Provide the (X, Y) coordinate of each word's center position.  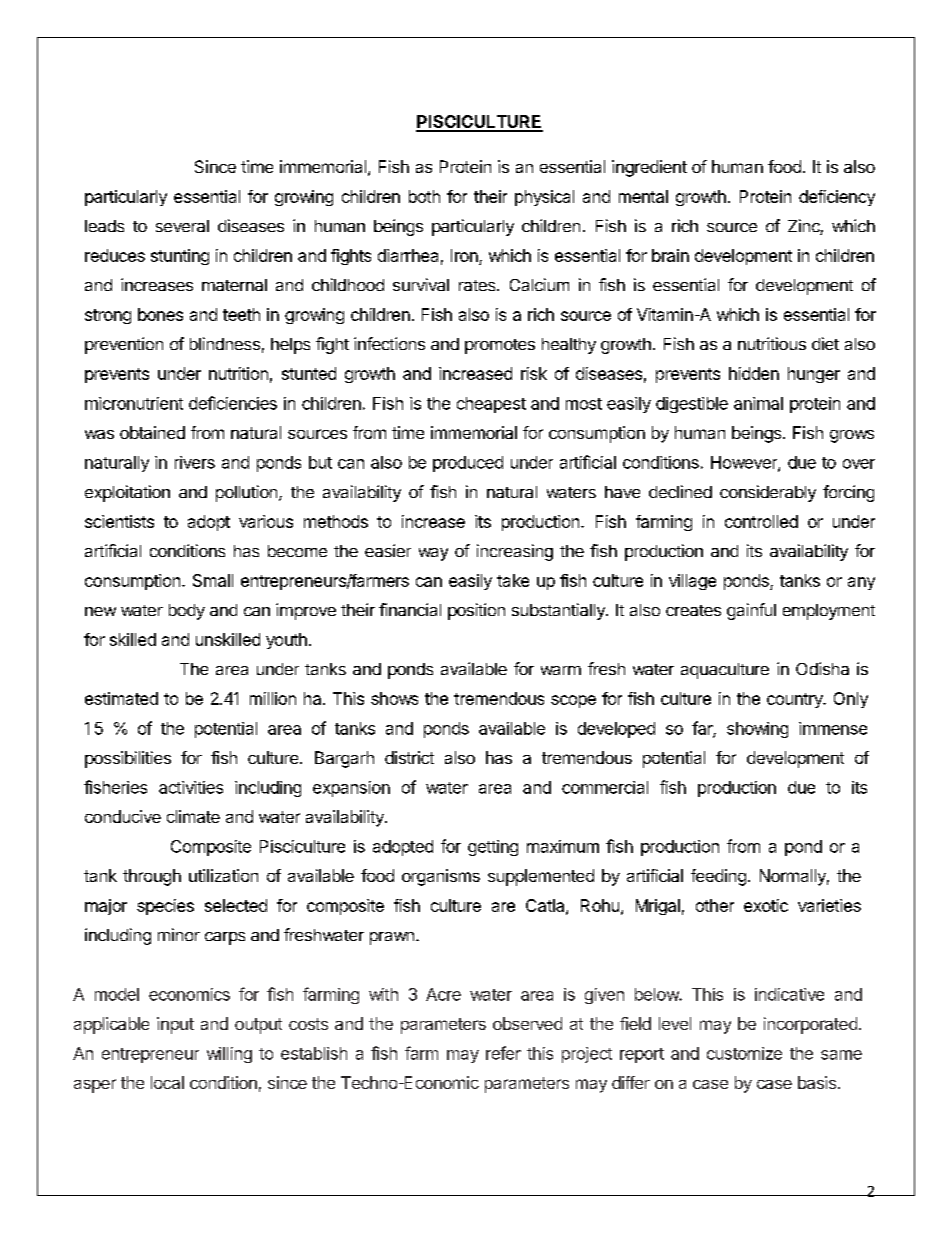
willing (229, 1055)
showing (757, 730)
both (424, 196)
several (182, 226)
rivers (195, 462)
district (409, 757)
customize (744, 1053)
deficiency (837, 198)
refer (503, 1053)
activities (191, 787)
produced (468, 464)
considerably (768, 493)
